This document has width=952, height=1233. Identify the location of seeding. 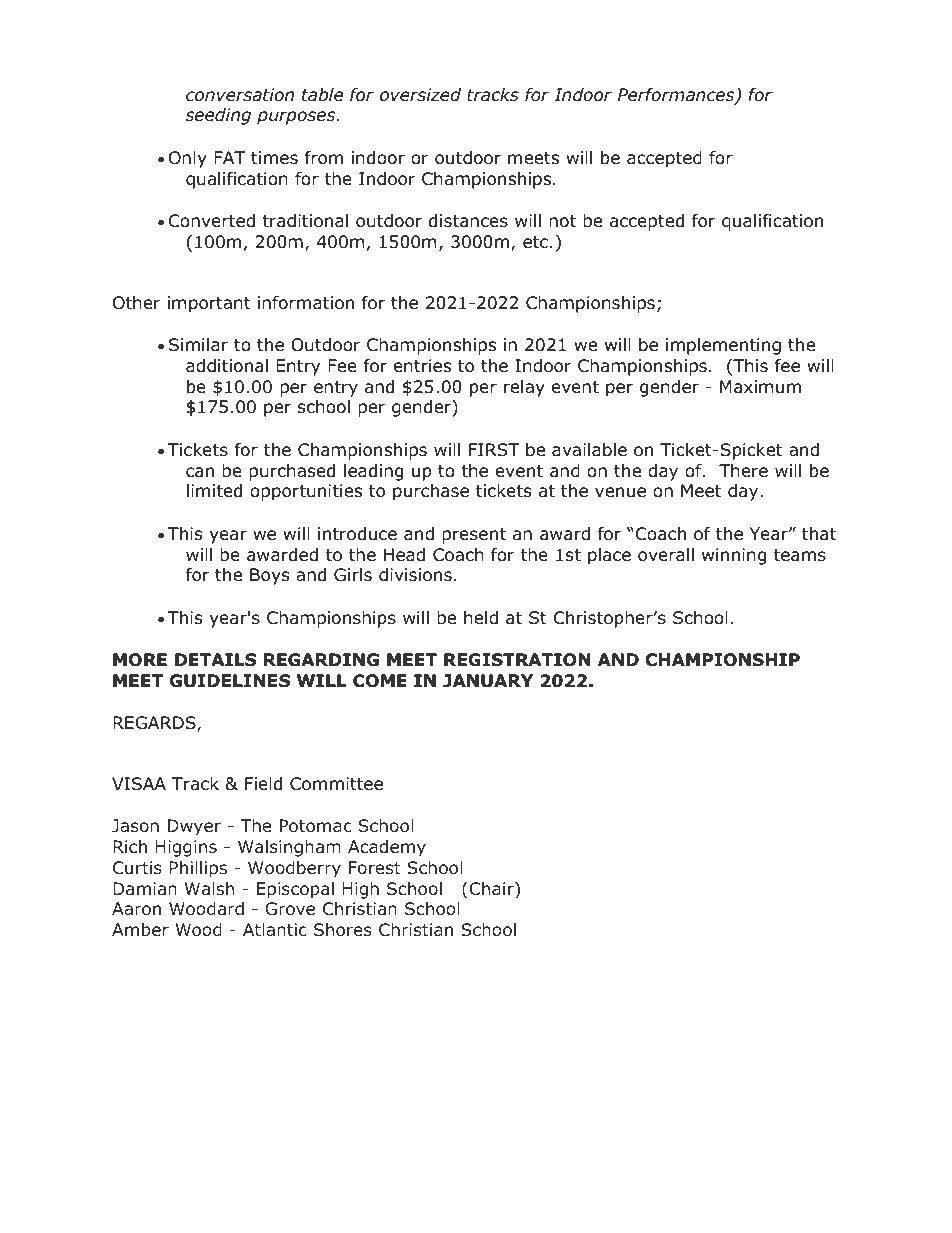
(218, 116).
